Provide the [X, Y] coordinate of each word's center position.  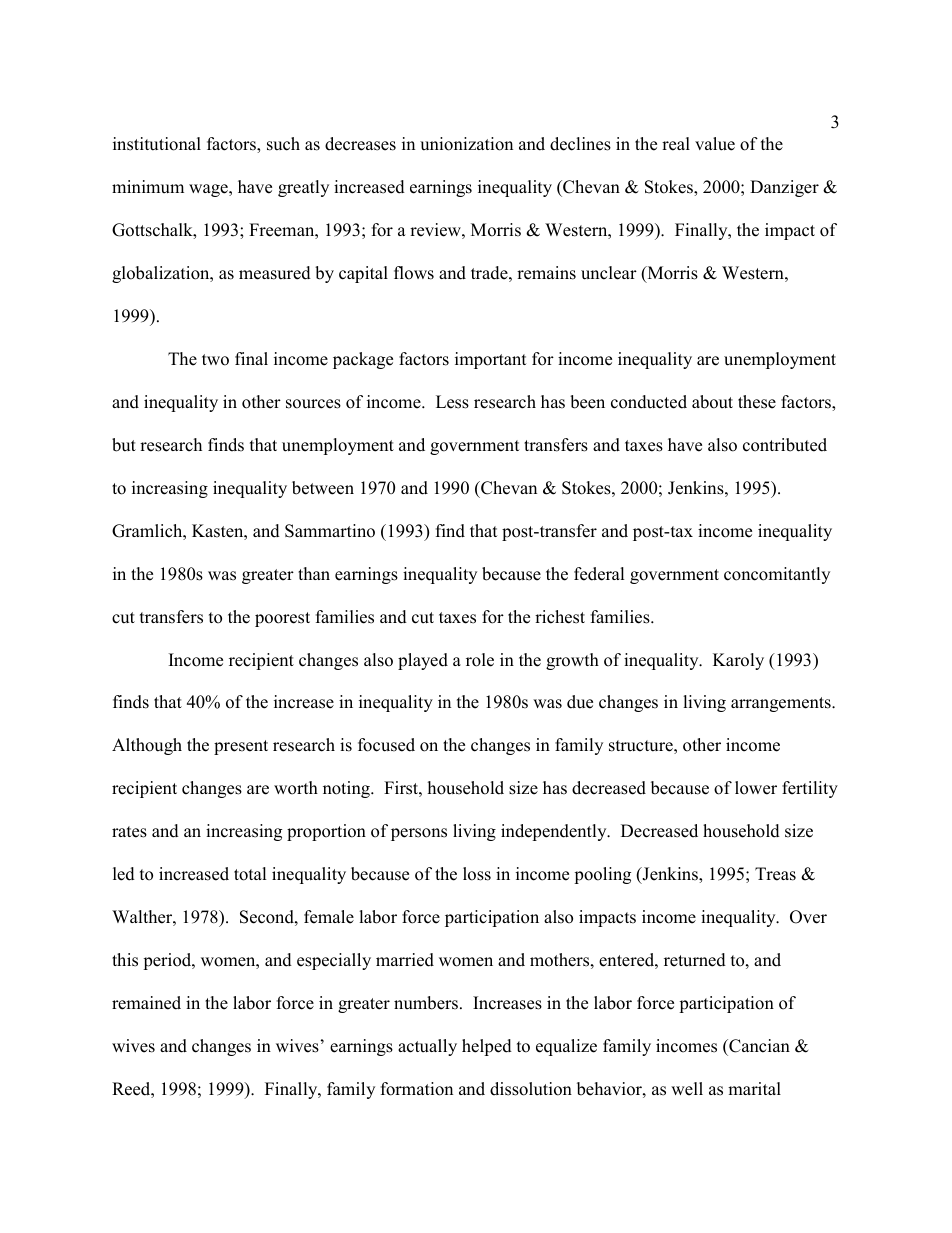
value [715, 144]
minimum [148, 187]
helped [487, 1047]
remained [146, 1003]
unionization [466, 144]
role [480, 660]
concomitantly [777, 575]
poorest [282, 619]
